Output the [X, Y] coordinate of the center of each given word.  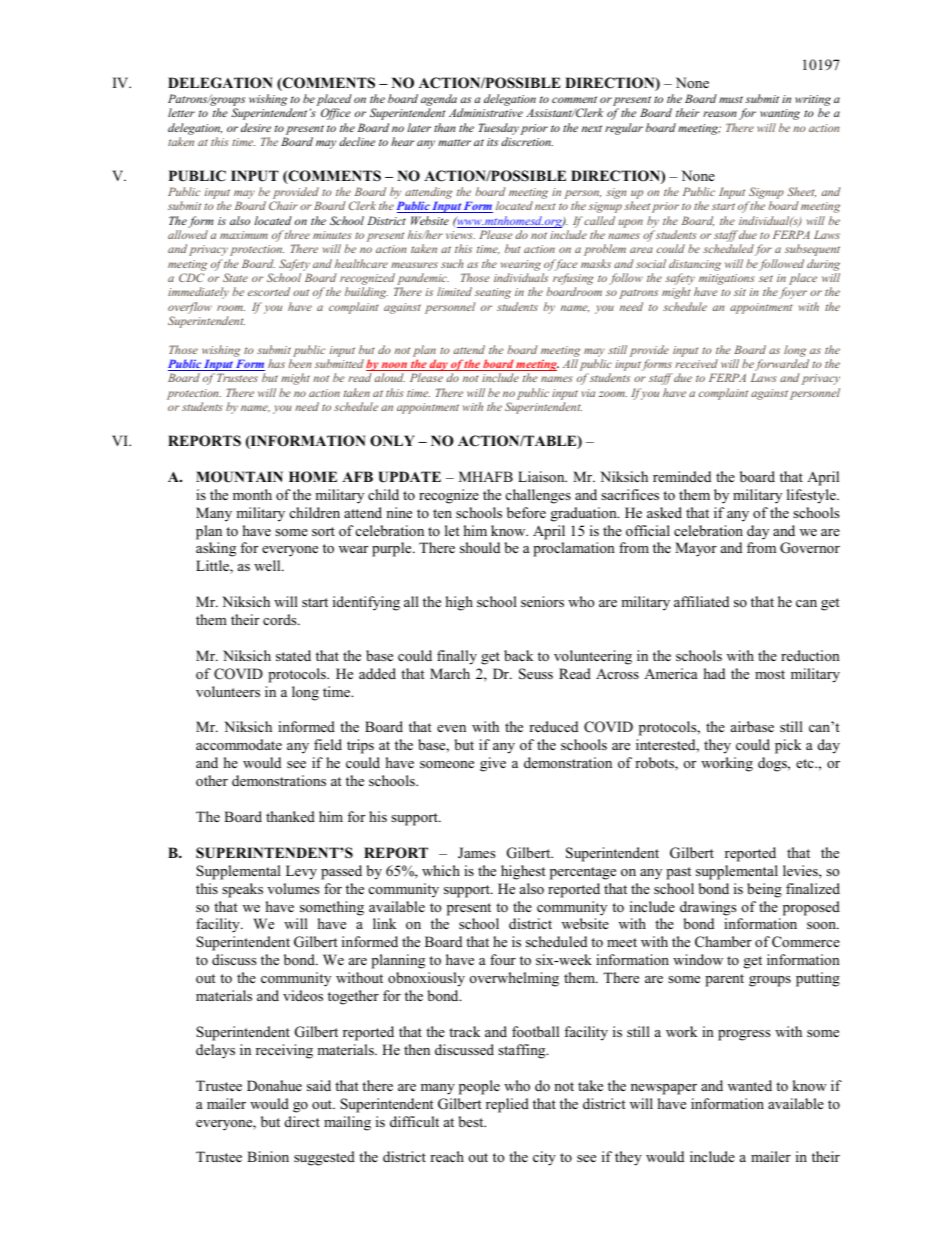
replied [507, 1105]
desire [256, 127]
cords [281, 619]
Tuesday [499, 129]
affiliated [701, 601]
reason [720, 114]
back [518, 655]
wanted [750, 1085]
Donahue [274, 1085]
